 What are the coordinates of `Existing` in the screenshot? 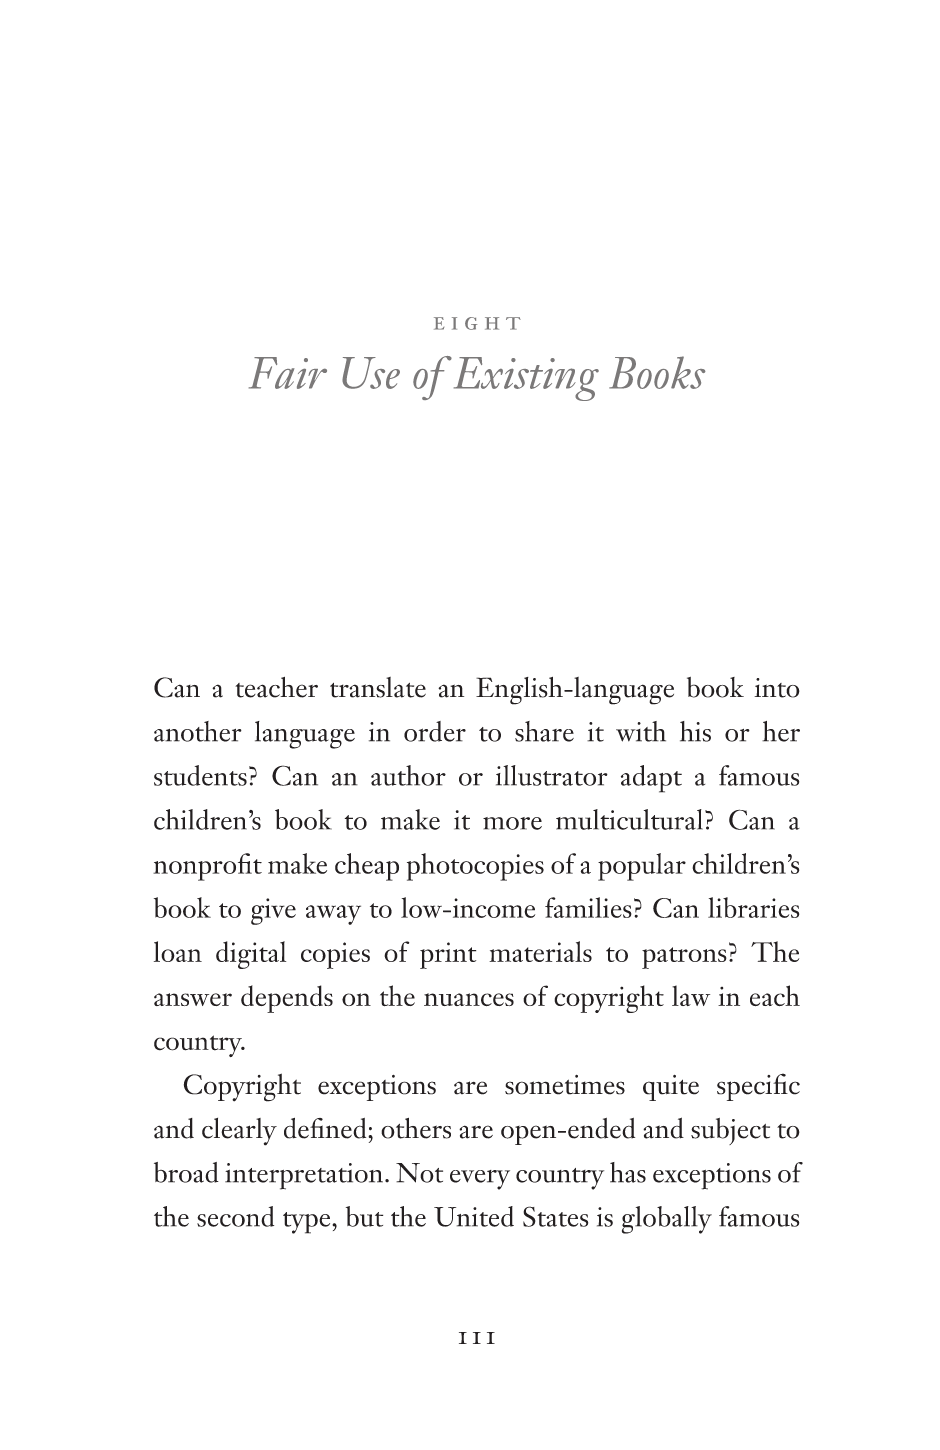 It's located at (526, 379).
